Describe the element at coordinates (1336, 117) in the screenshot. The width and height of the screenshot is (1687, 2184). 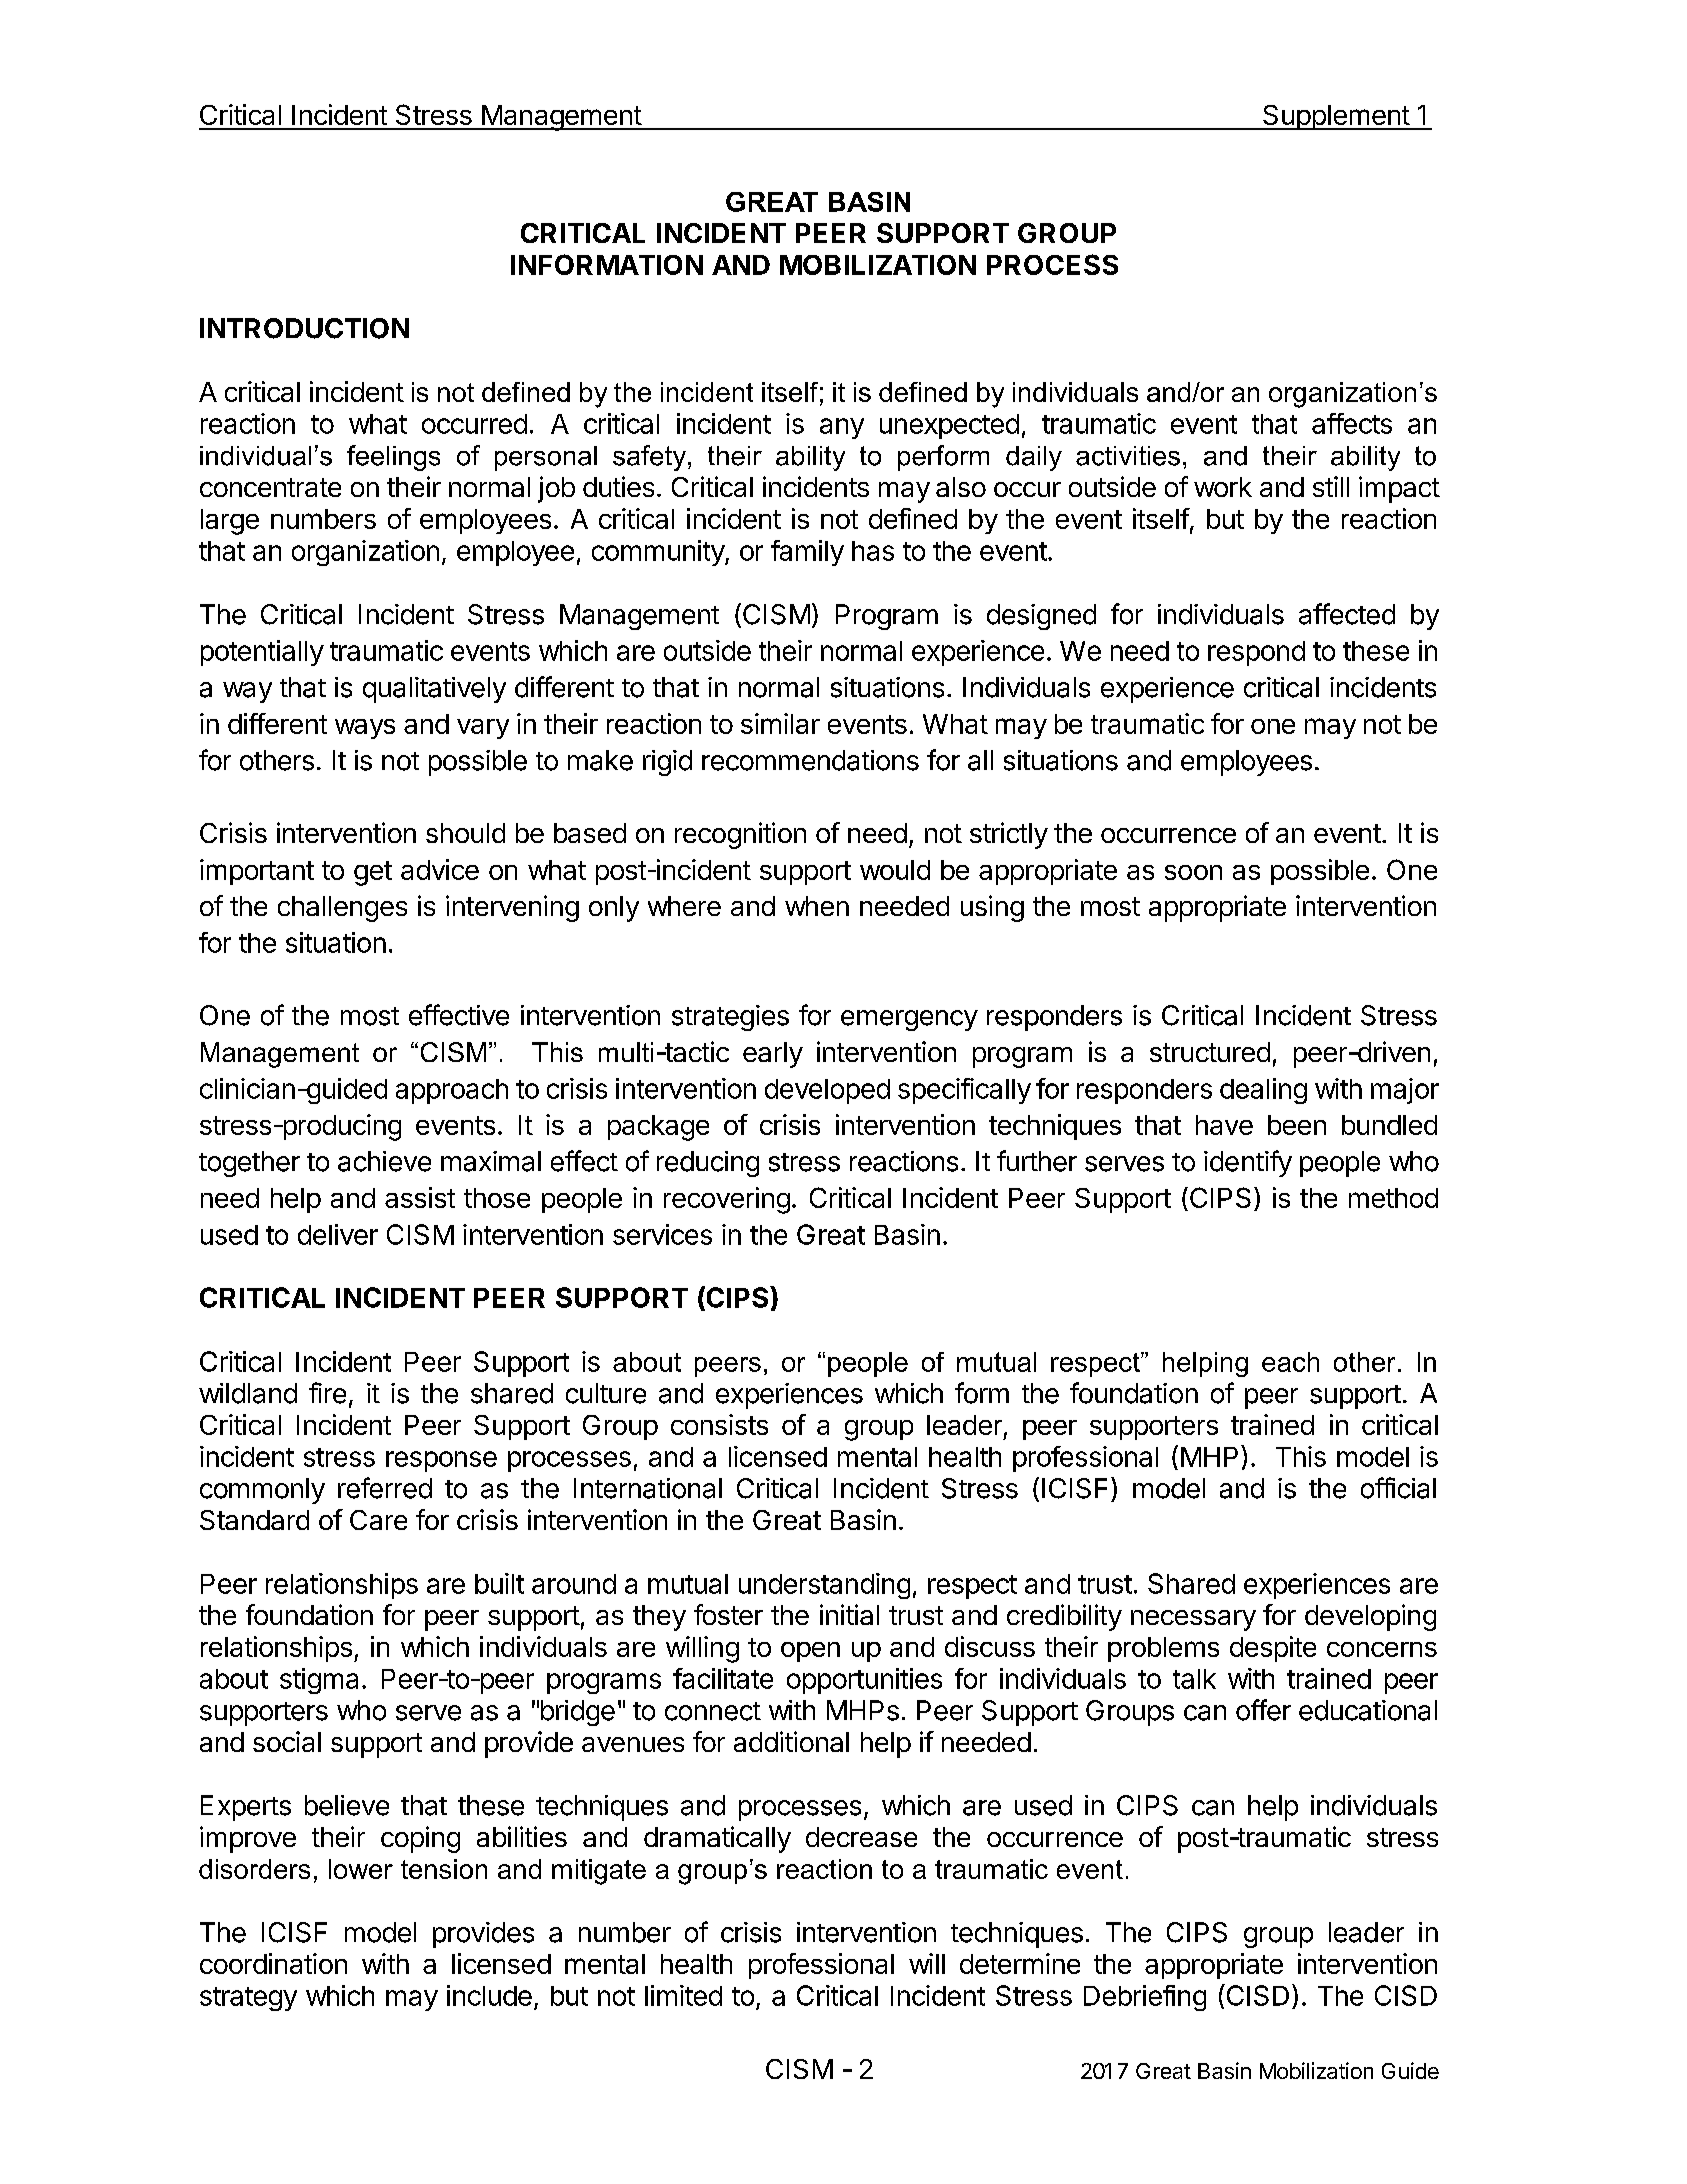
I see `Supplement` at that location.
